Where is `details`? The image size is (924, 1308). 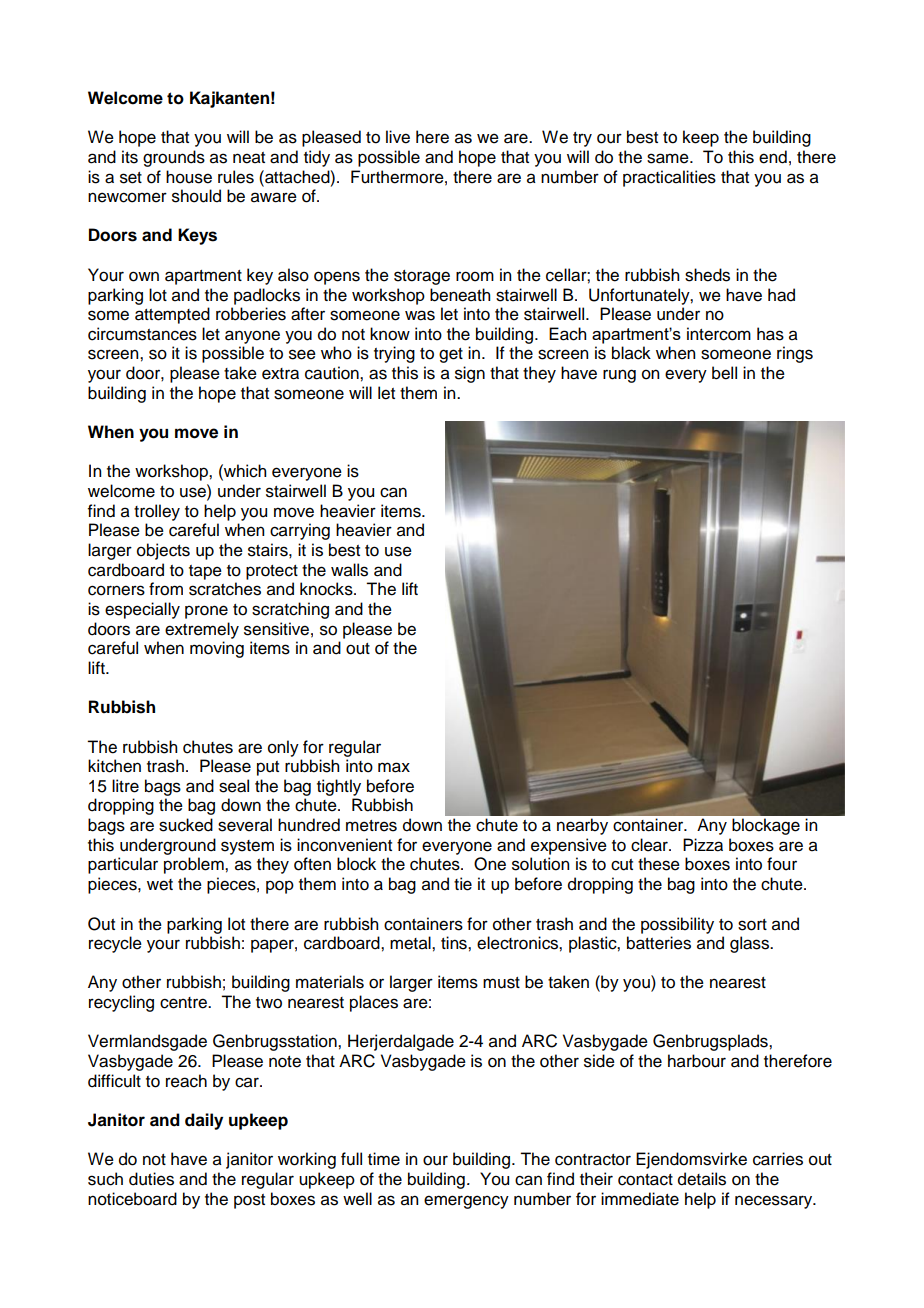
details is located at coordinates (702, 1179).
